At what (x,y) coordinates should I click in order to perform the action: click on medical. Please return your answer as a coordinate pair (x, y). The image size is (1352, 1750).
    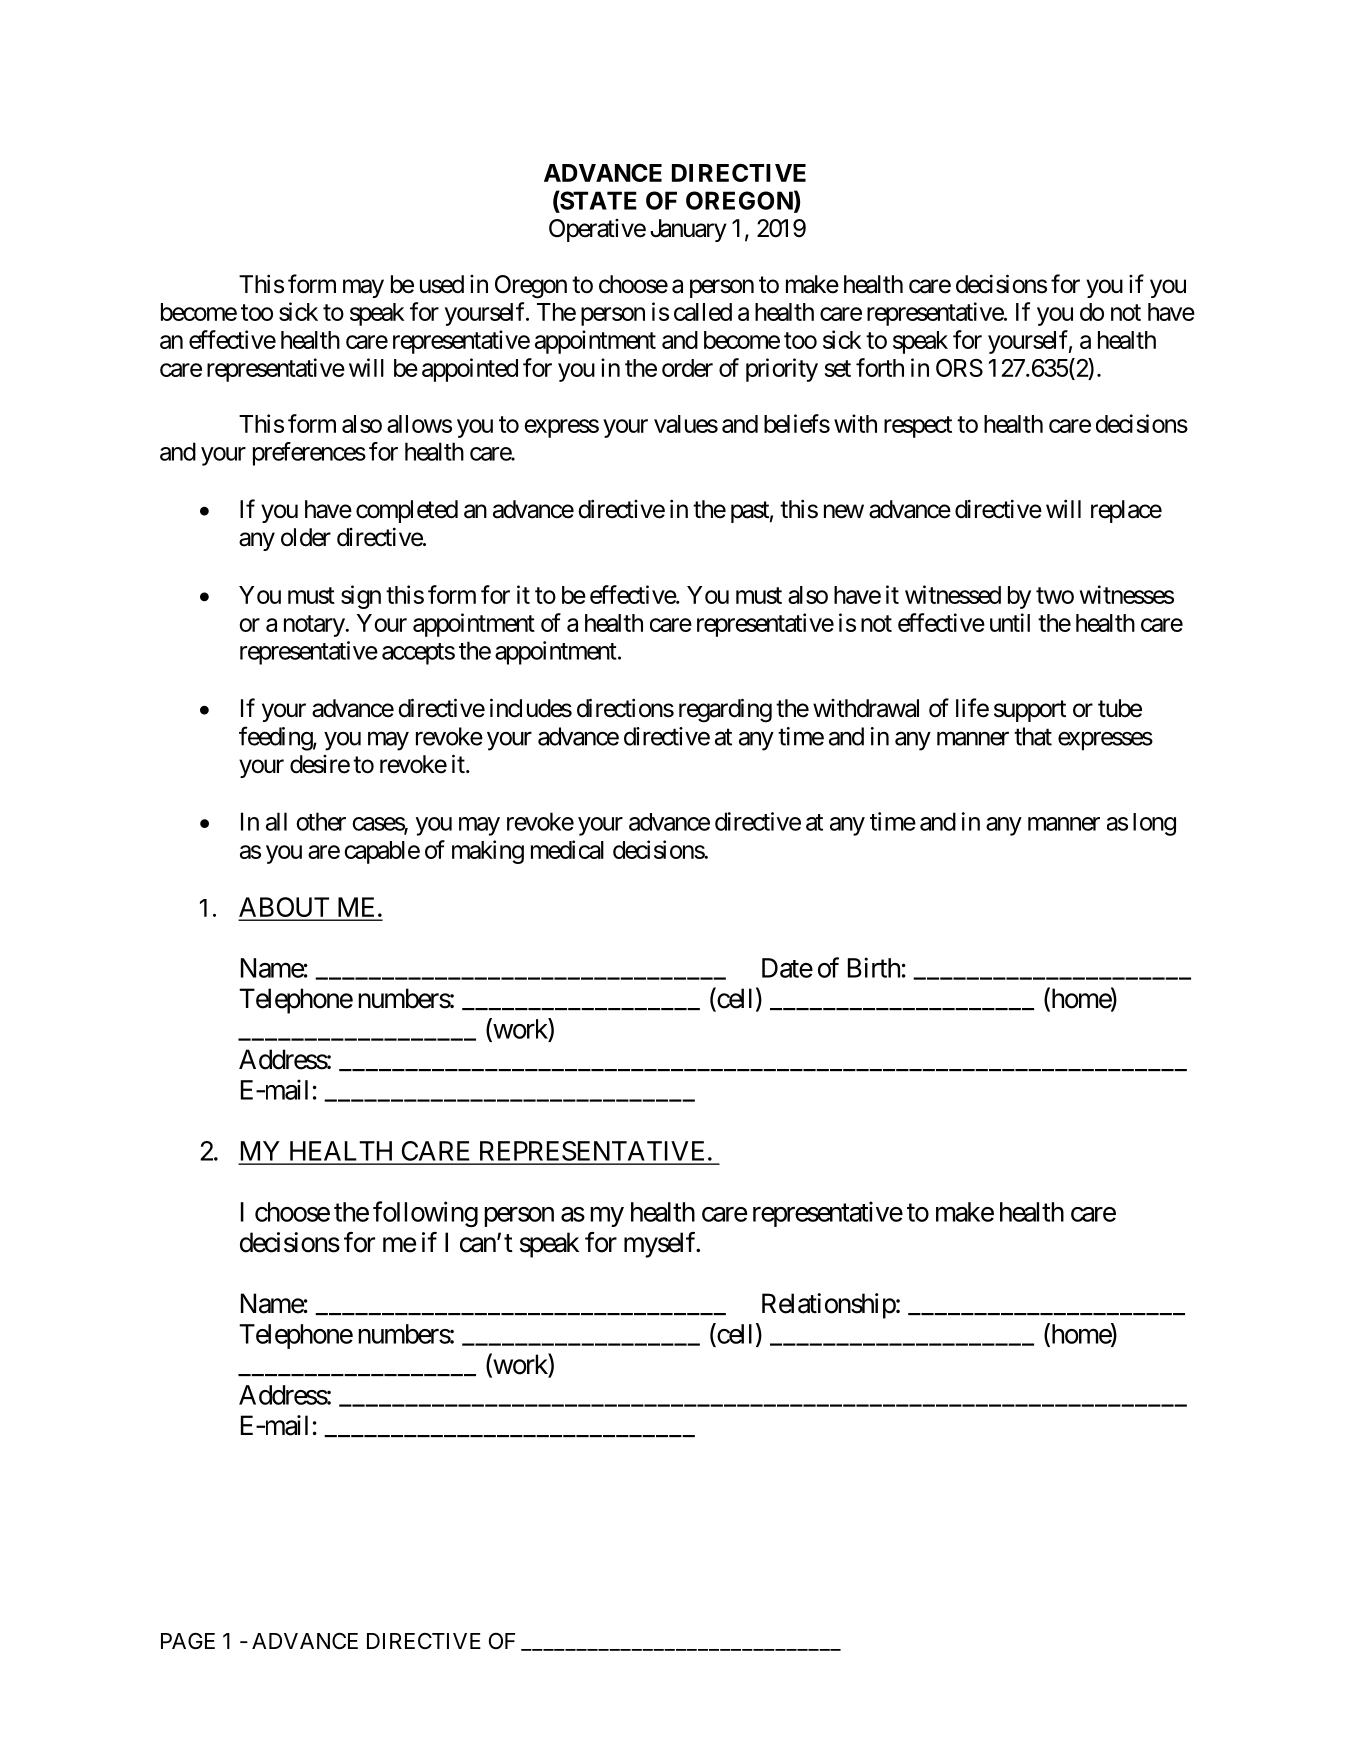
    Looking at the image, I should click on (567, 849).
